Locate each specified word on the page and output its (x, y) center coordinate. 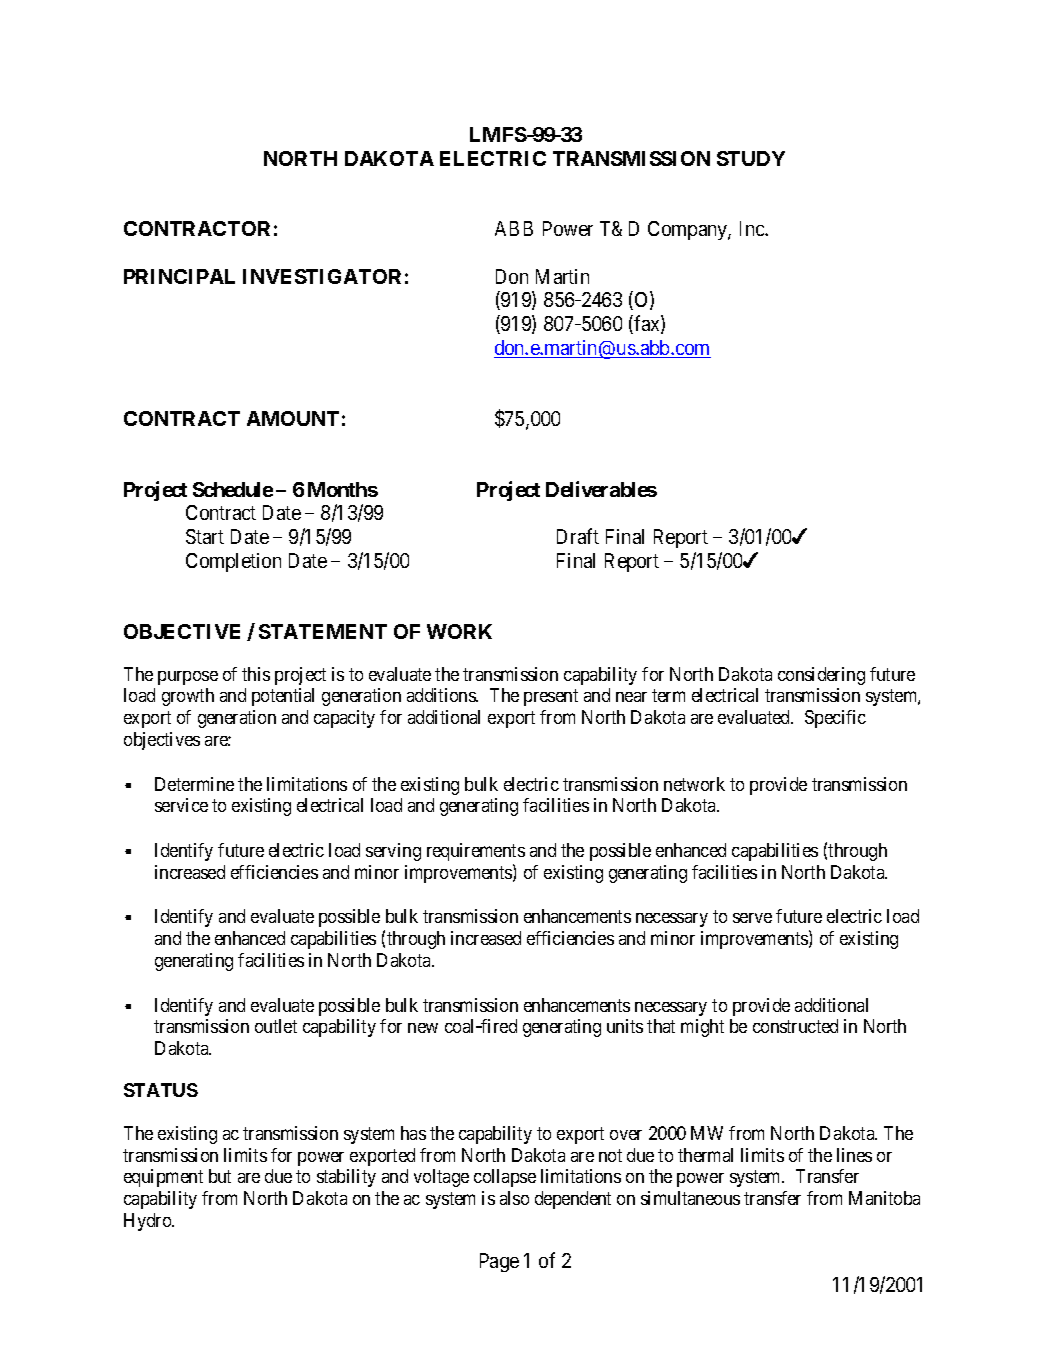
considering (821, 676)
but (220, 1176)
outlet (276, 1026)
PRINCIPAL (179, 276)
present (551, 698)
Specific (835, 719)
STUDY (751, 158)
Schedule (233, 489)
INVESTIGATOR (322, 276)
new (423, 1028)
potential (283, 697)
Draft (578, 536)
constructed (795, 1026)
